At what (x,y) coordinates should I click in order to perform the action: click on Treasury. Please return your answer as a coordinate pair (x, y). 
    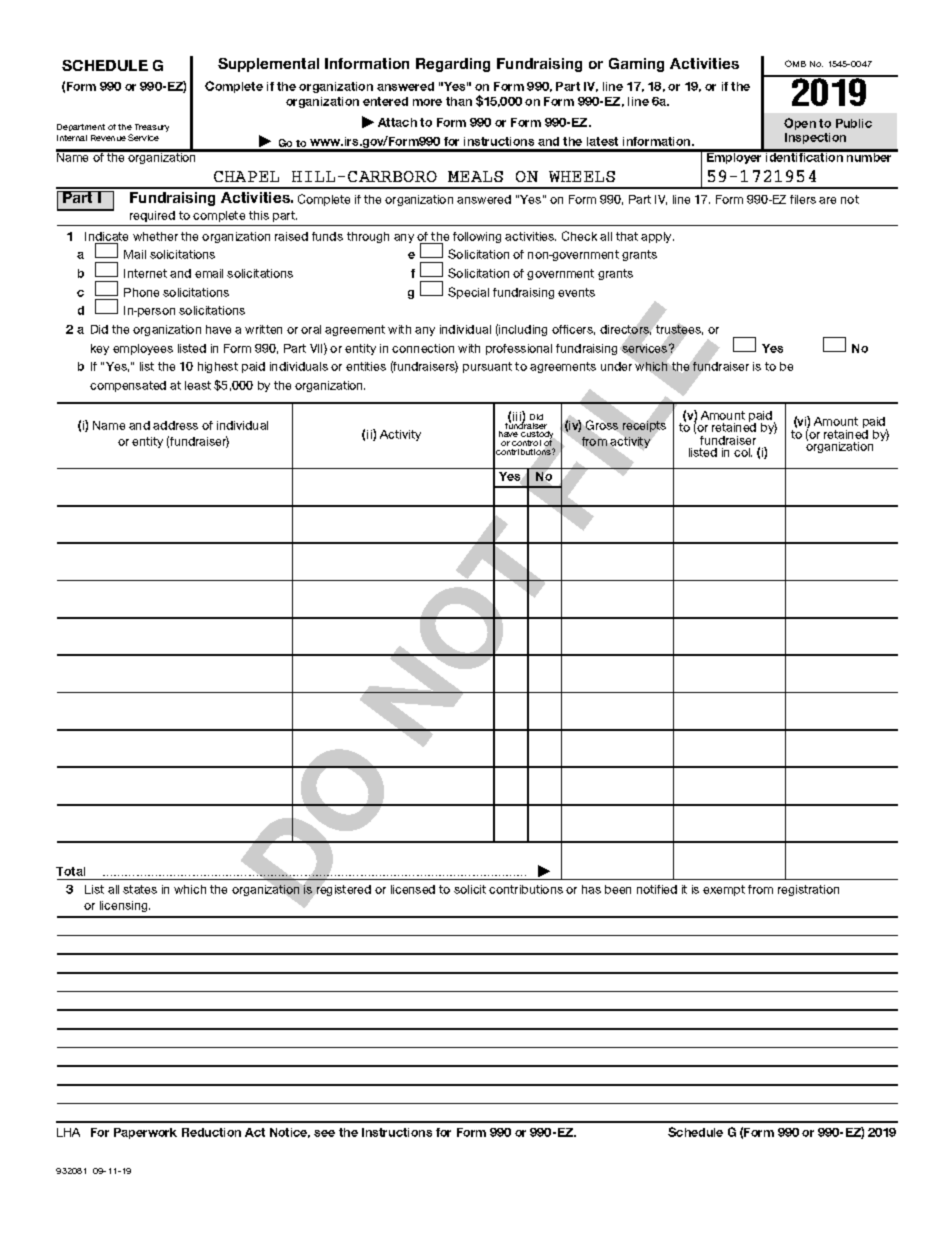
    Looking at the image, I should click on (152, 128).
